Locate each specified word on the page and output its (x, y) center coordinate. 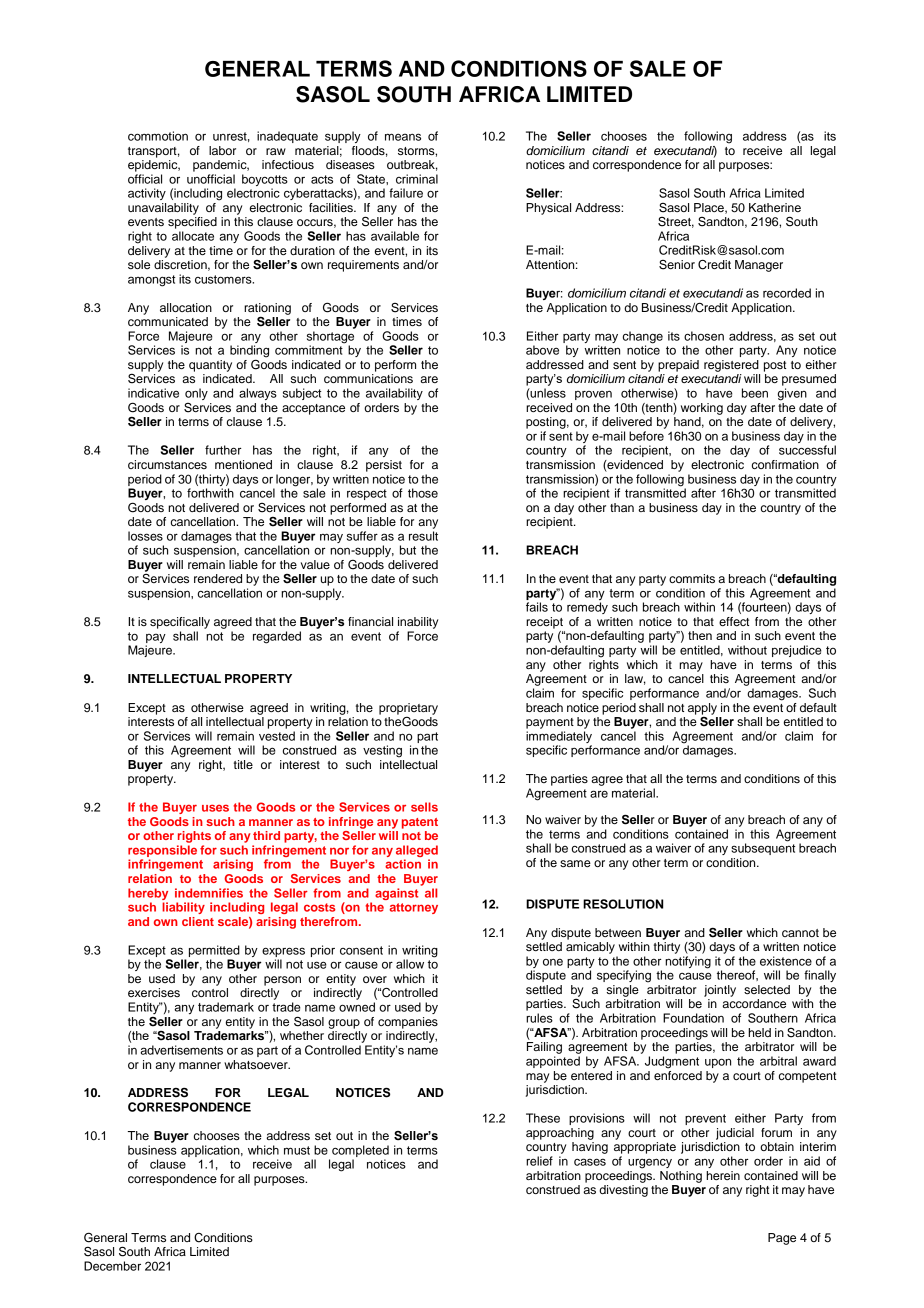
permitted (214, 951)
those (423, 493)
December (112, 1266)
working (702, 409)
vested (277, 736)
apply (702, 709)
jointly (720, 991)
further (223, 450)
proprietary (408, 710)
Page (782, 1239)
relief (539, 1161)
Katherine (775, 207)
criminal (417, 179)
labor (222, 150)
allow (410, 964)
